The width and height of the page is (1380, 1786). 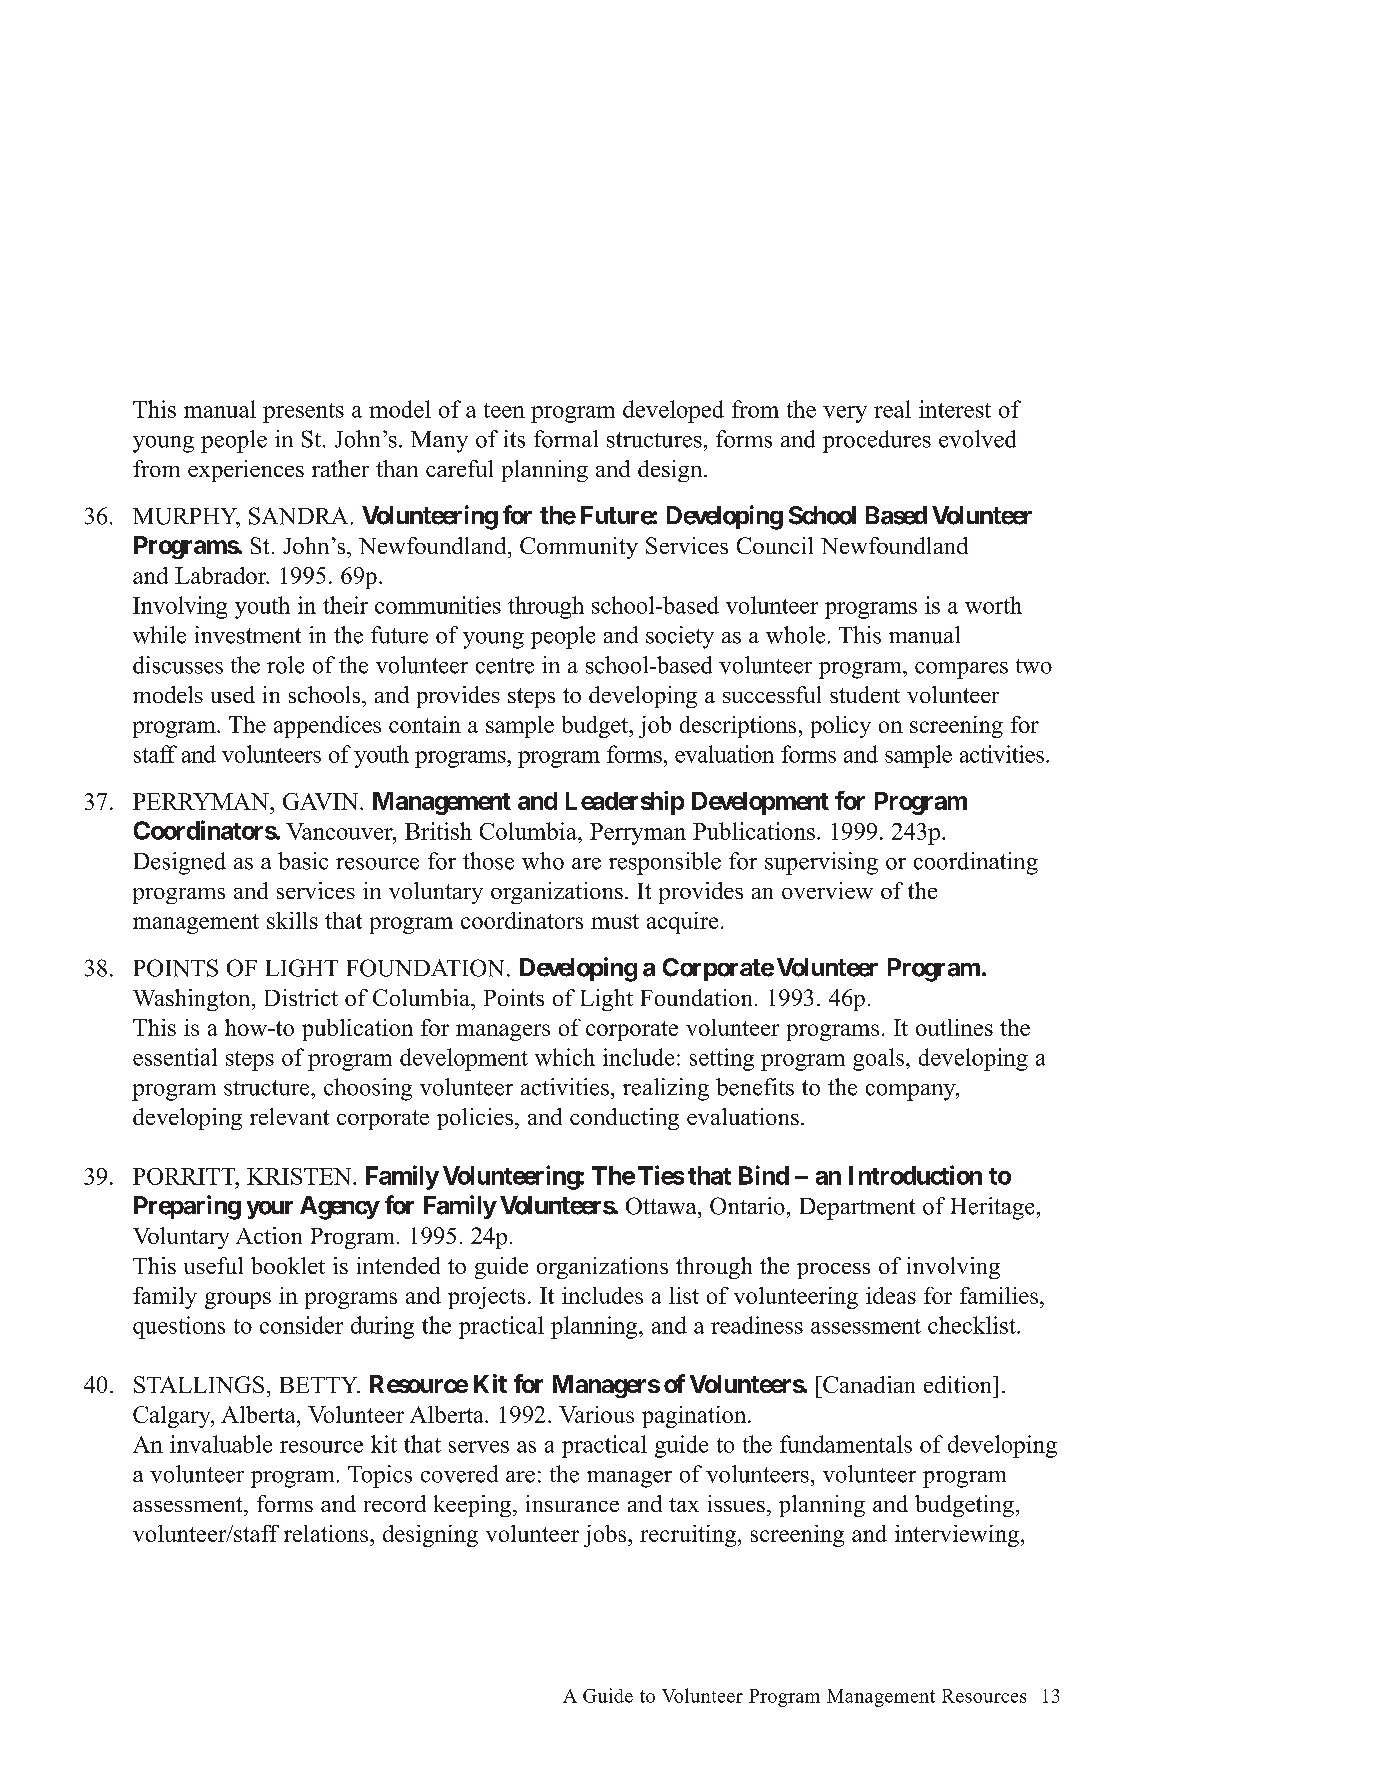 What do you see at coordinates (327, 1533) in the page?
I see `relations` at bounding box center [327, 1533].
